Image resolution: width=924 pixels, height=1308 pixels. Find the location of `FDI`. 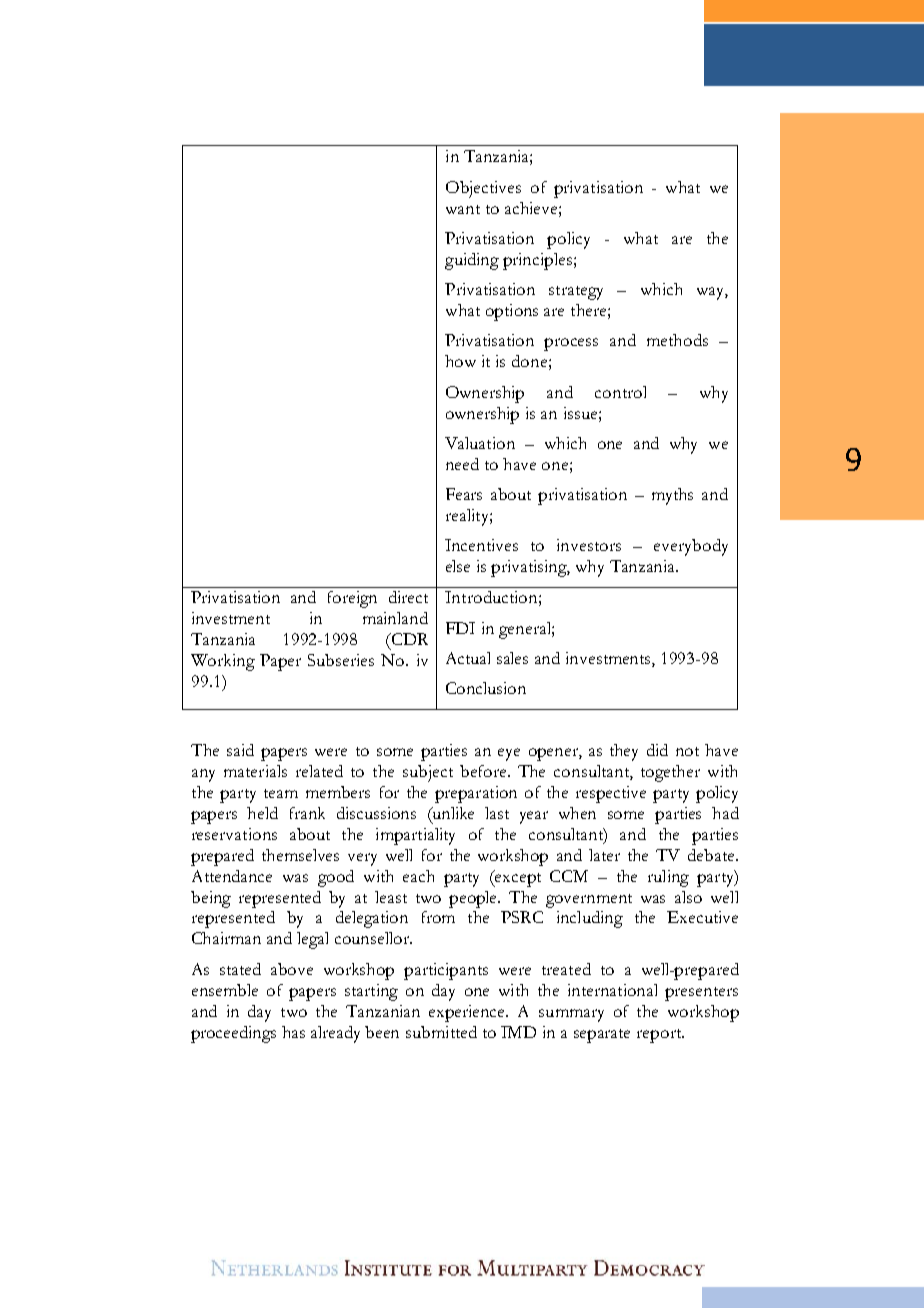

FDI is located at coordinates (460, 628).
